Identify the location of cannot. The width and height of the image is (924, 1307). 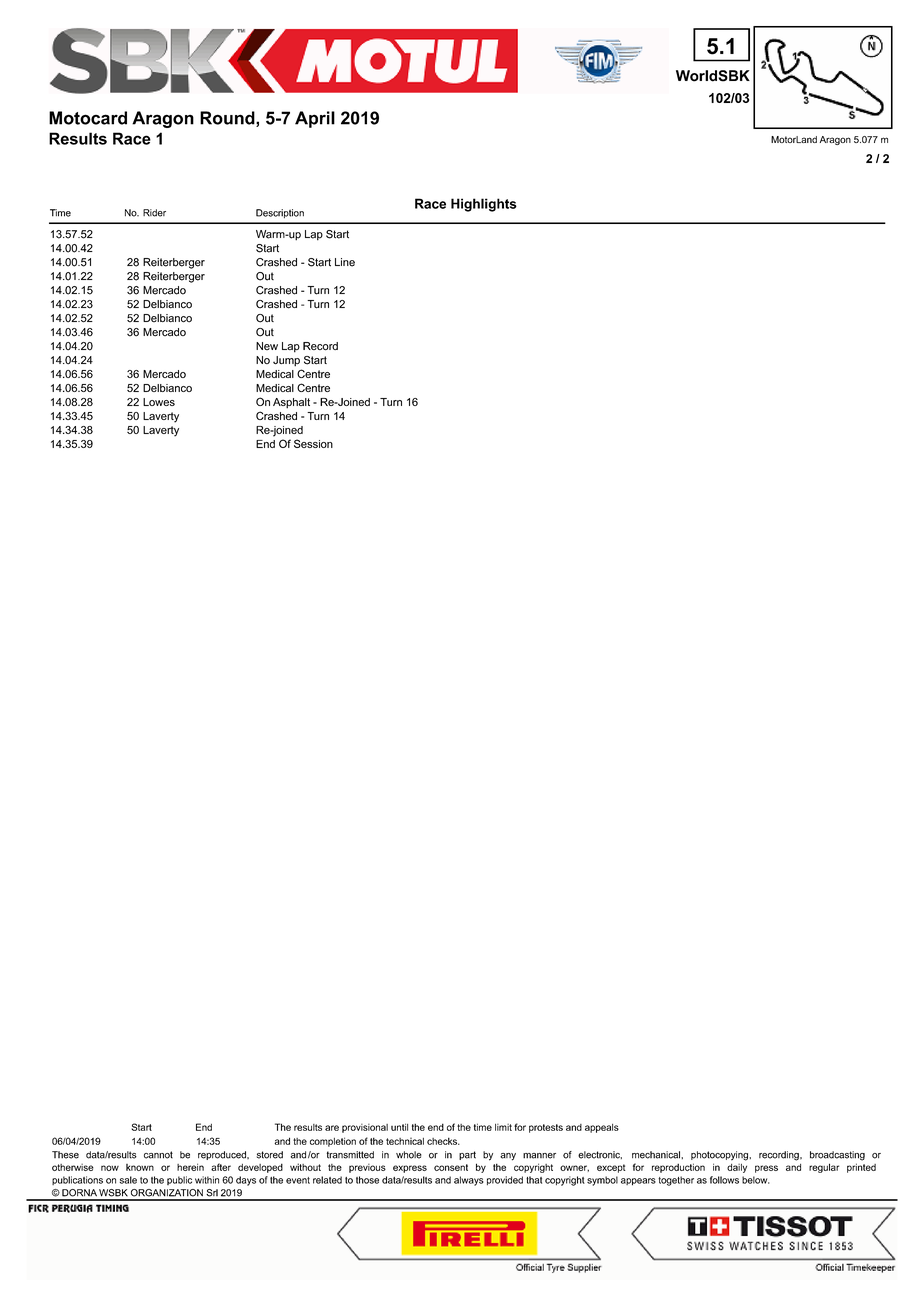
(158, 1155).
